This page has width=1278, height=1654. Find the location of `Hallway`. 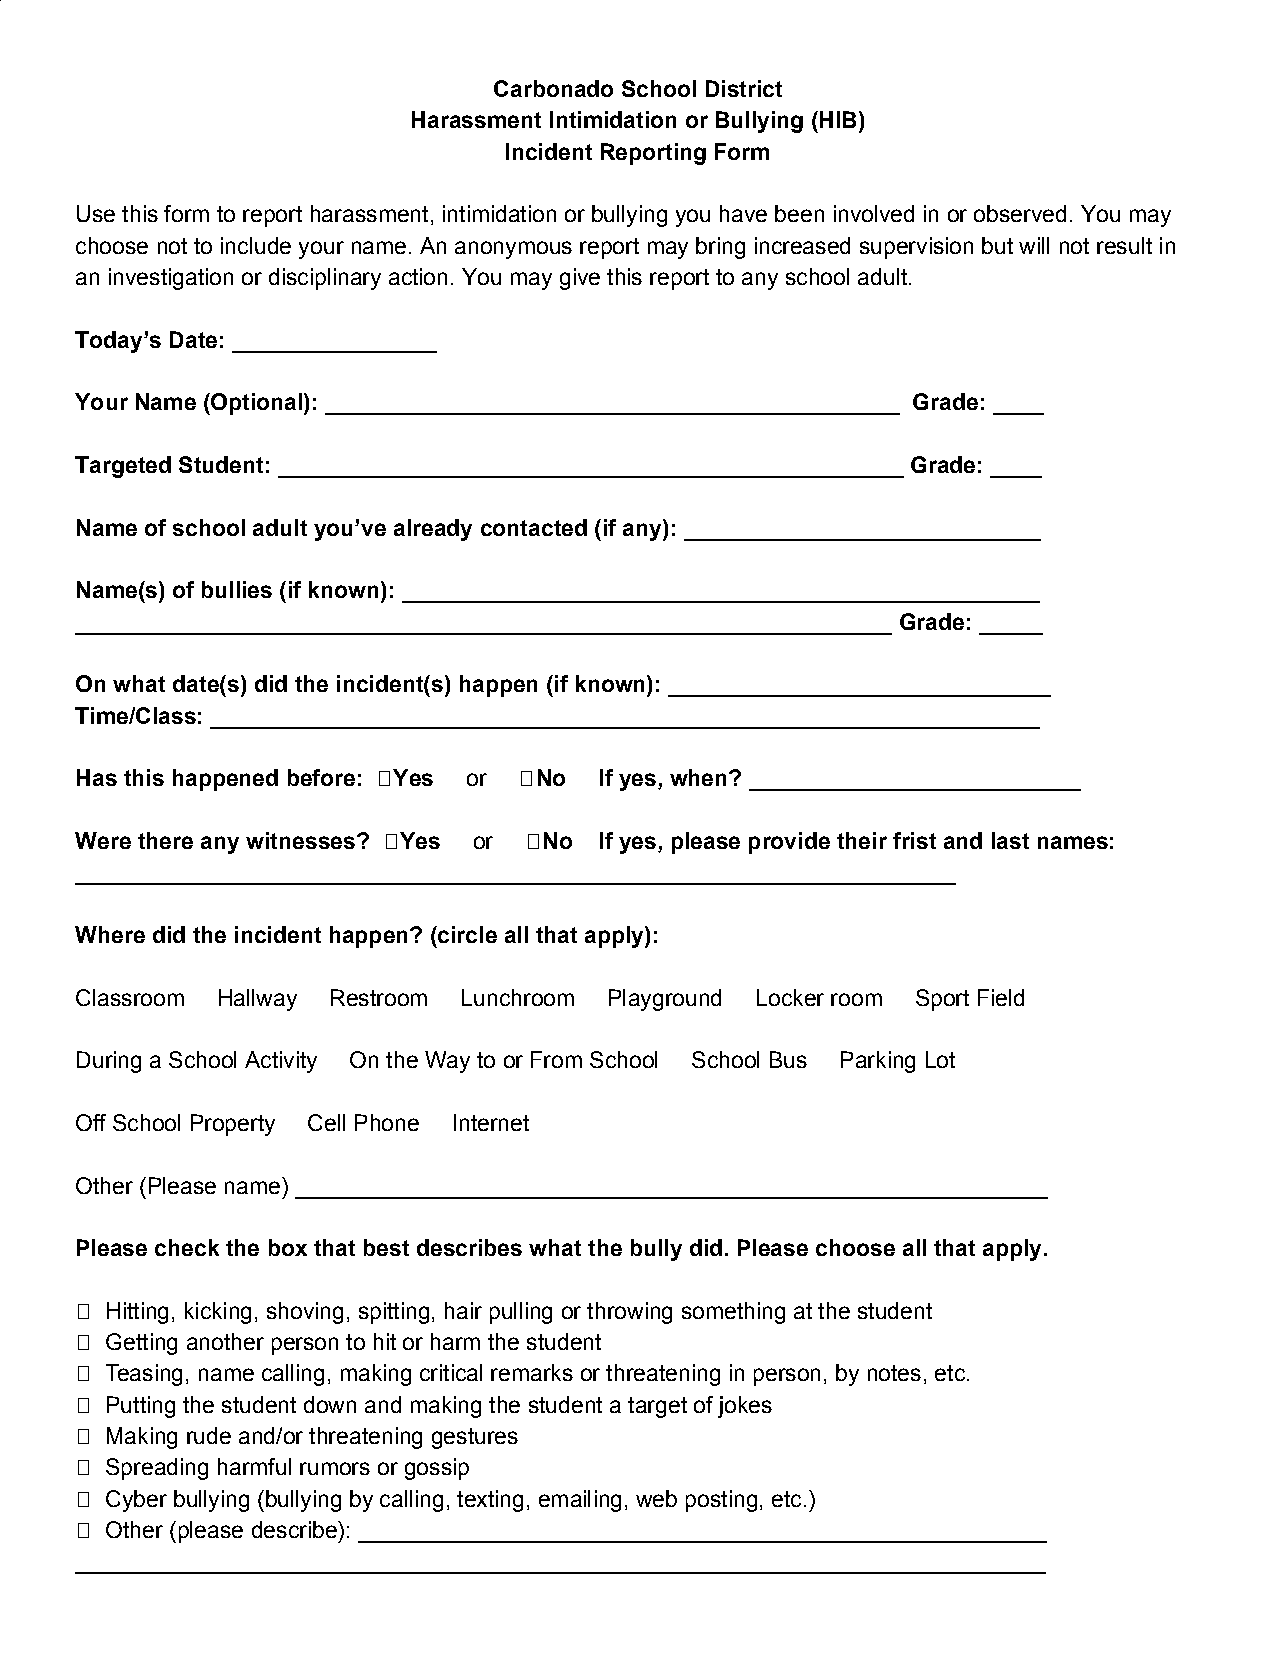

Hallway is located at coordinates (258, 1000).
